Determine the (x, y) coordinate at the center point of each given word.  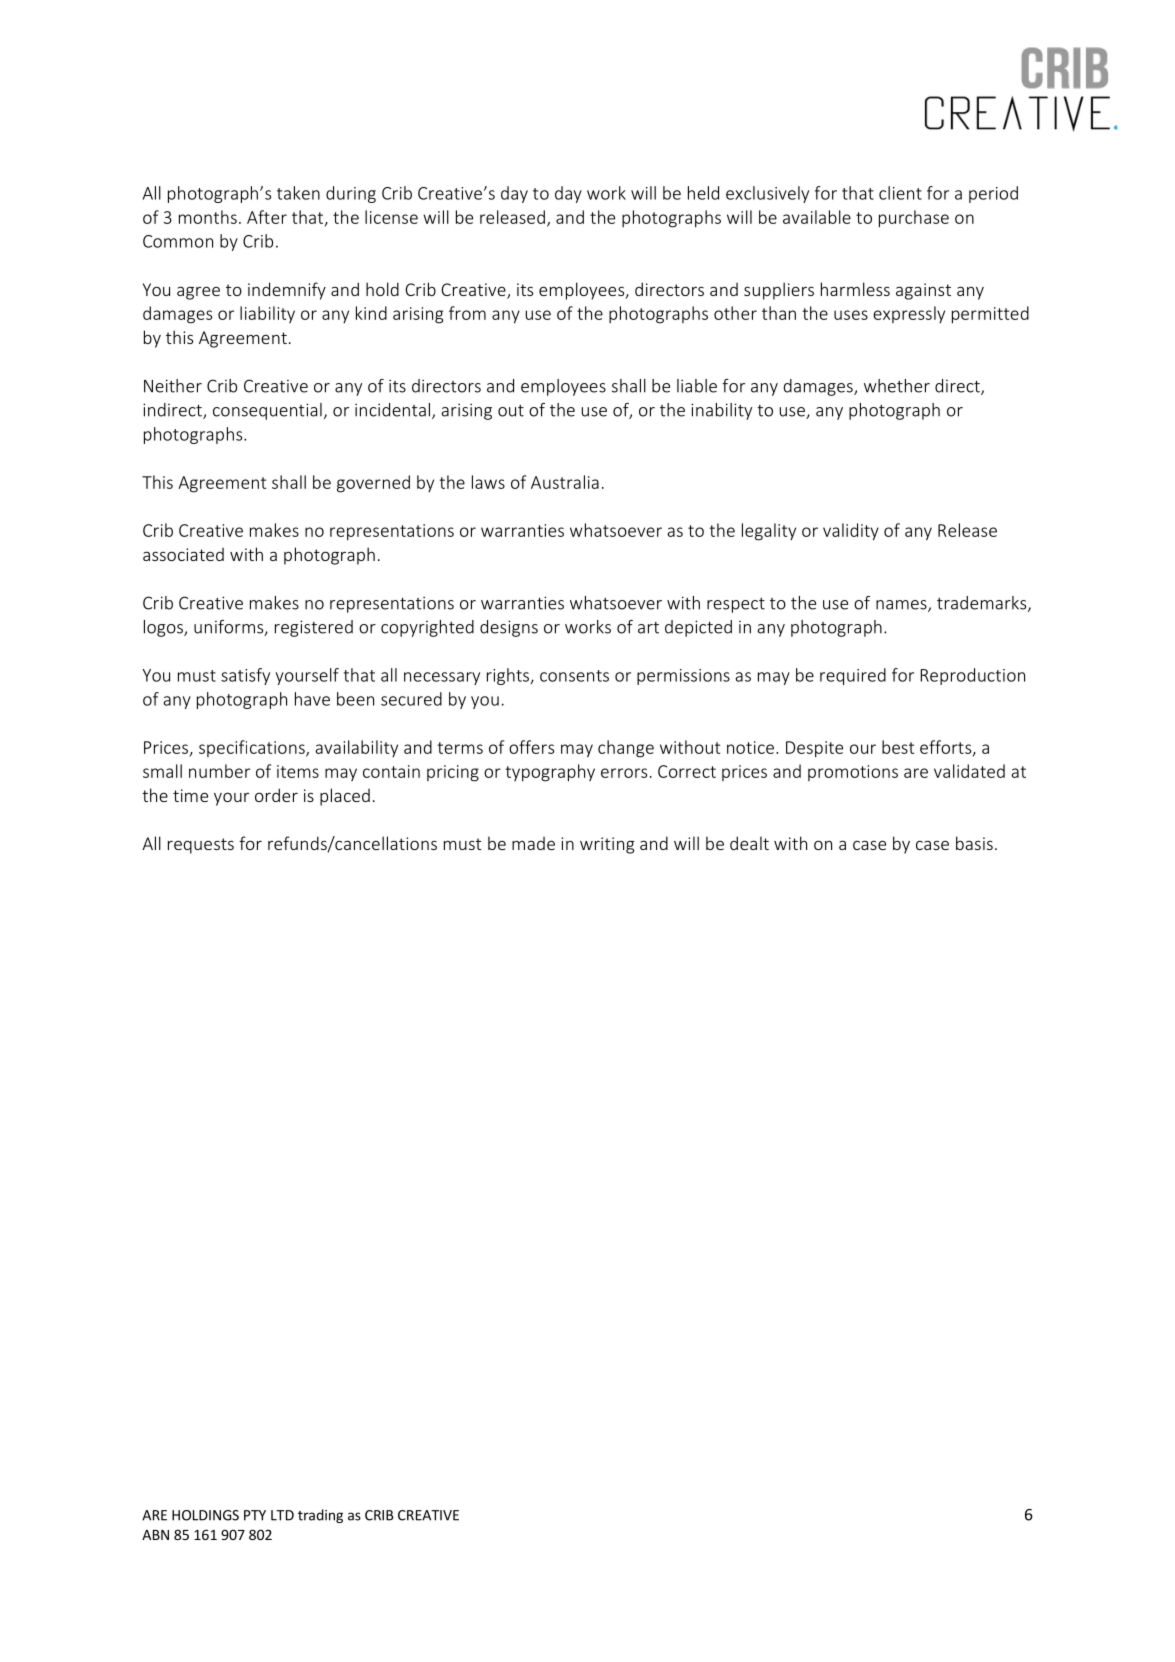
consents (574, 676)
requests (201, 846)
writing (607, 845)
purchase (914, 219)
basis (974, 843)
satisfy (245, 676)
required (853, 676)
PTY (255, 1515)
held (703, 193)
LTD (282, 1515)
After (267, 217)
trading (320, 1516)
